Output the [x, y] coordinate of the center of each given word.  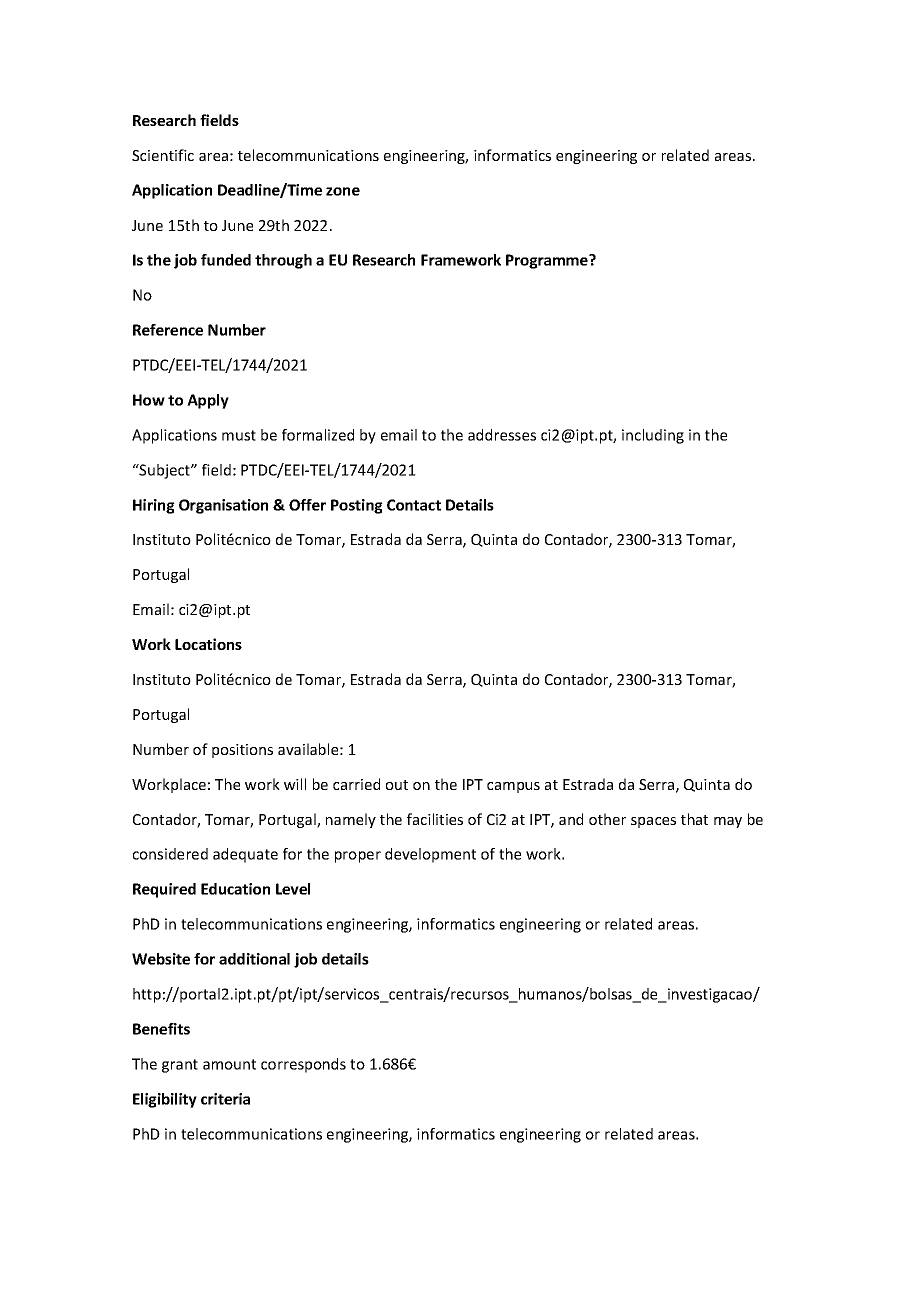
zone [343, 191]
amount [229, 1064]
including [653, 436]
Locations [208, 644]
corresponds [303, 1065]
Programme [548, 261]
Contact [414, 505]
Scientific [163, 155]
